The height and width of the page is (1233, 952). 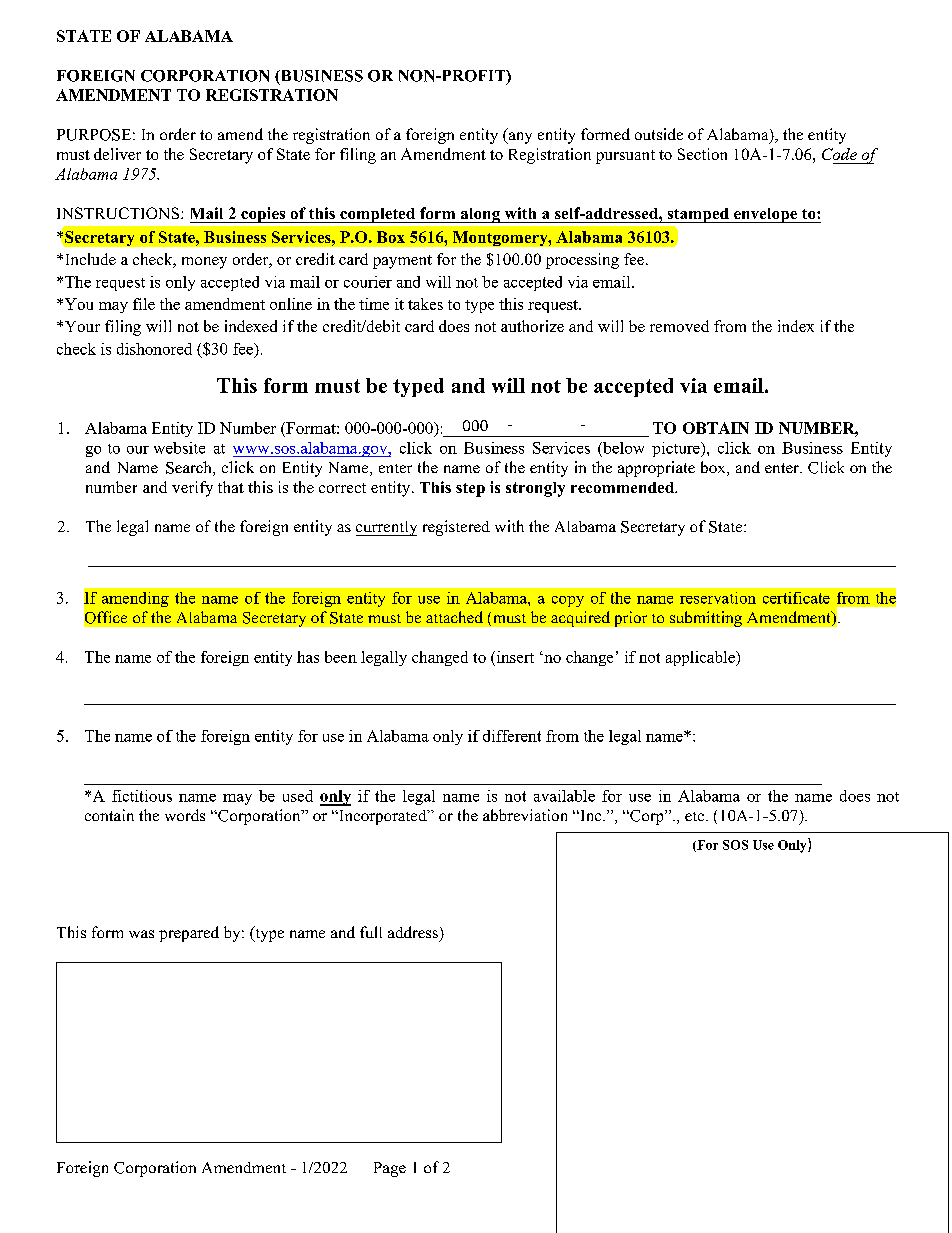 I want to click on abbreviation, so click(x=525, y=815).
